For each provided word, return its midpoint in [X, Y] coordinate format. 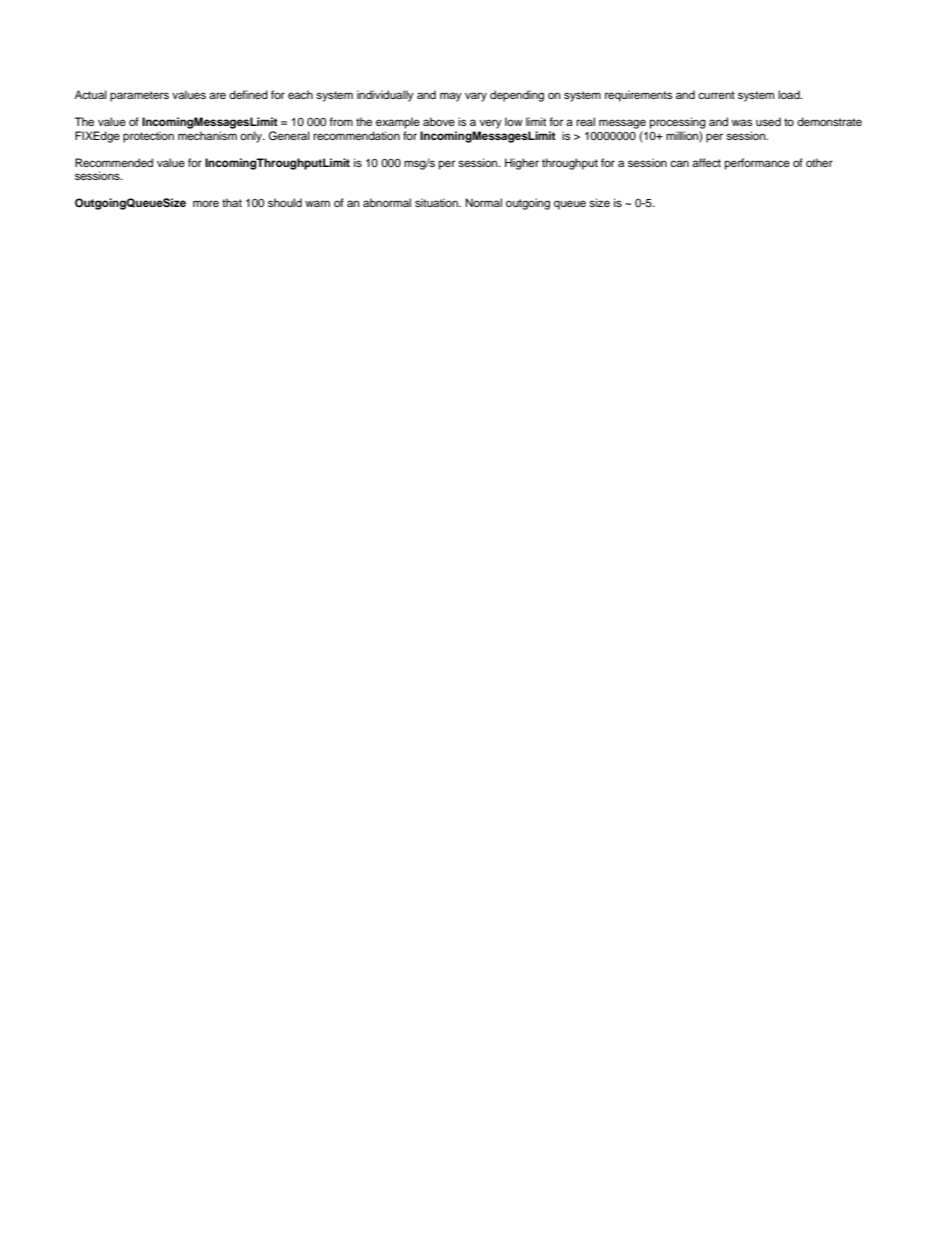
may [451, 97]
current [716, 95]
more [206, 203]
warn [317, 203]
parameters [139, 96]
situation [437, 202]
